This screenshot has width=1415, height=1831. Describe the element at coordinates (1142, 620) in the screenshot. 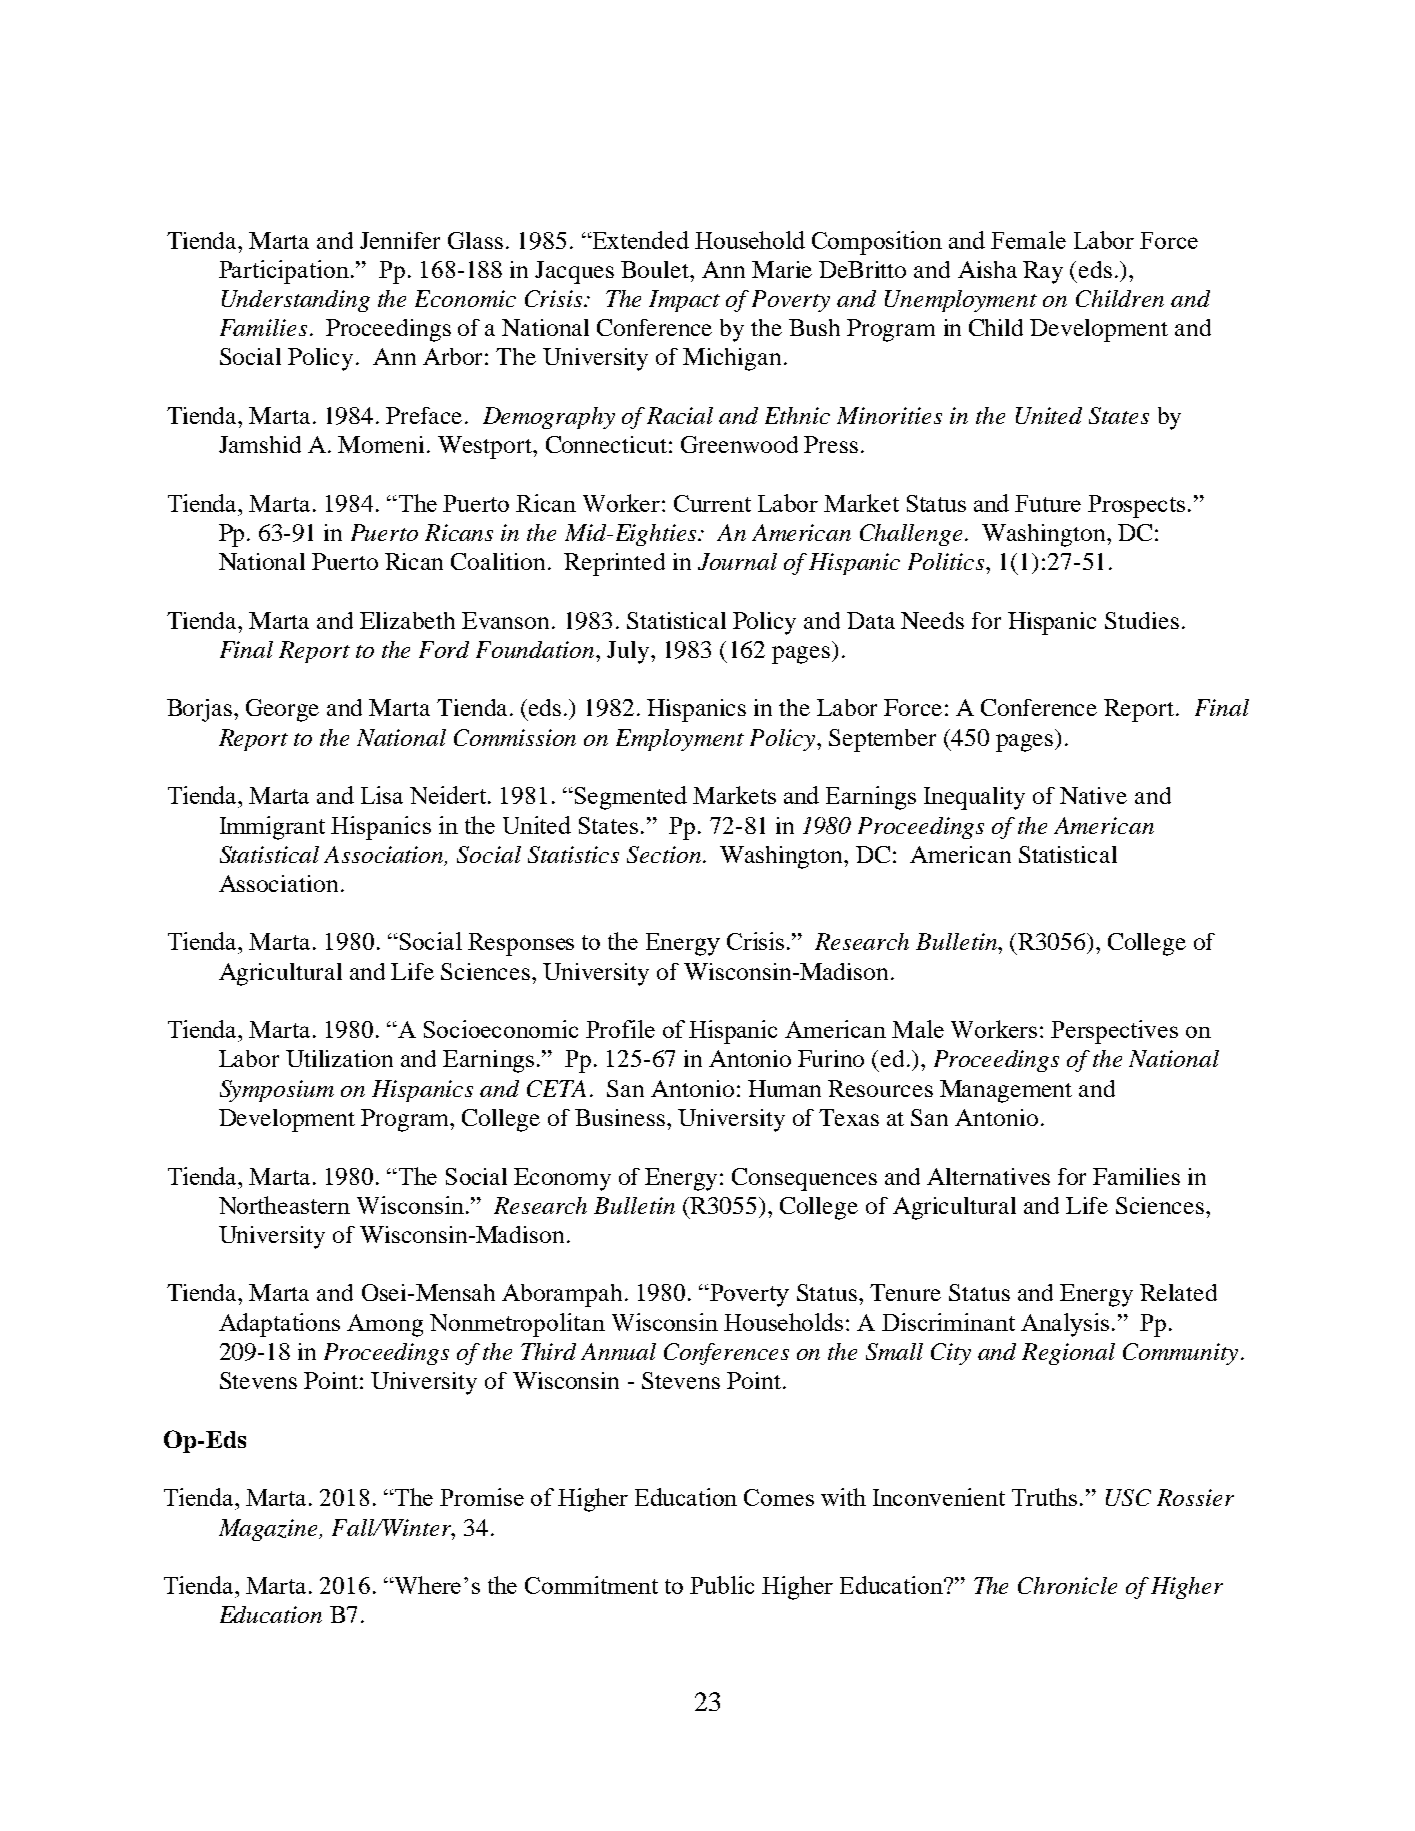

I see `Studies` at that location.
